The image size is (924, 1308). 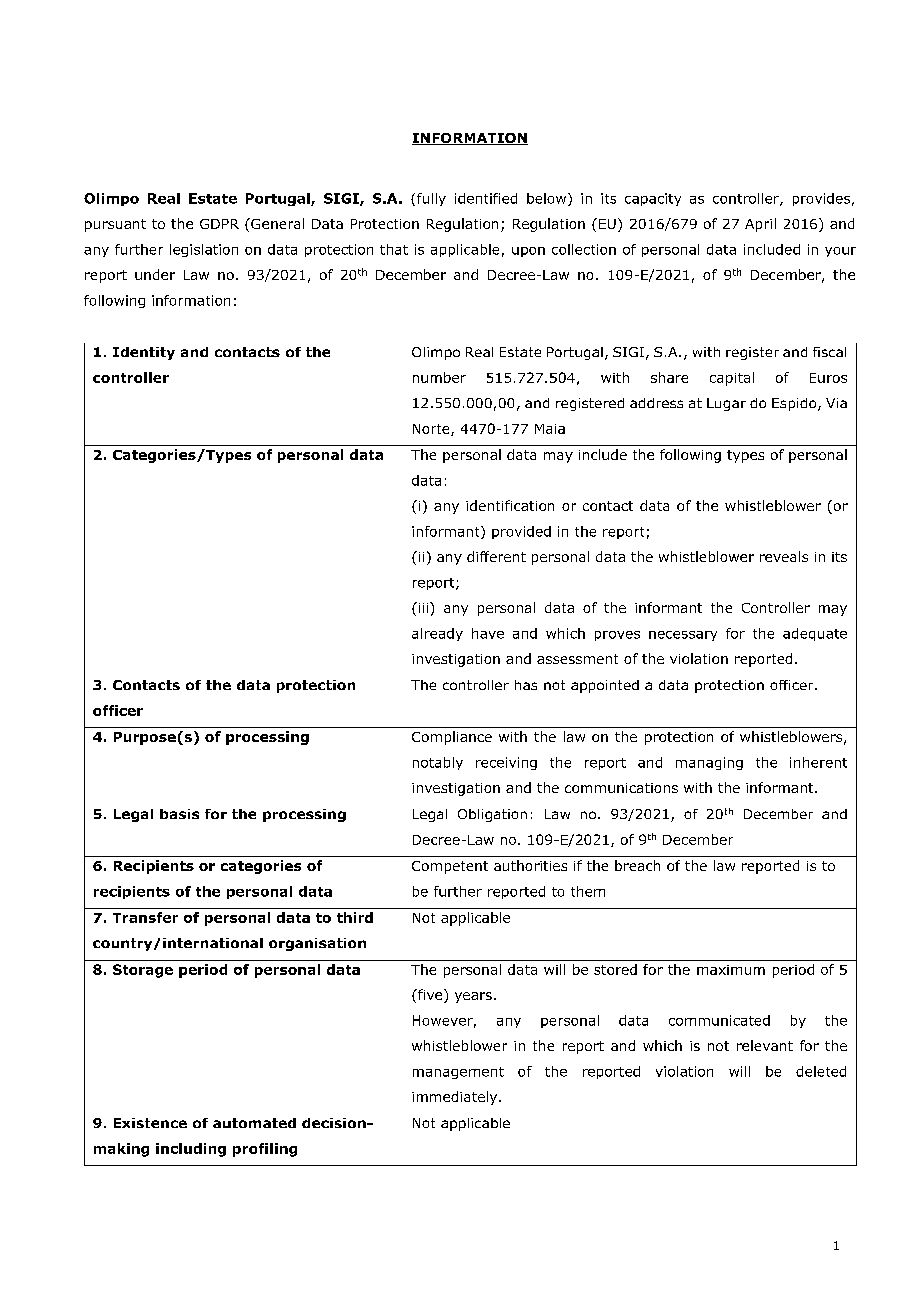 What do you see at coordinates (219, 224) in the image?
I see `GDPR` at bounding box center [219, 224].
